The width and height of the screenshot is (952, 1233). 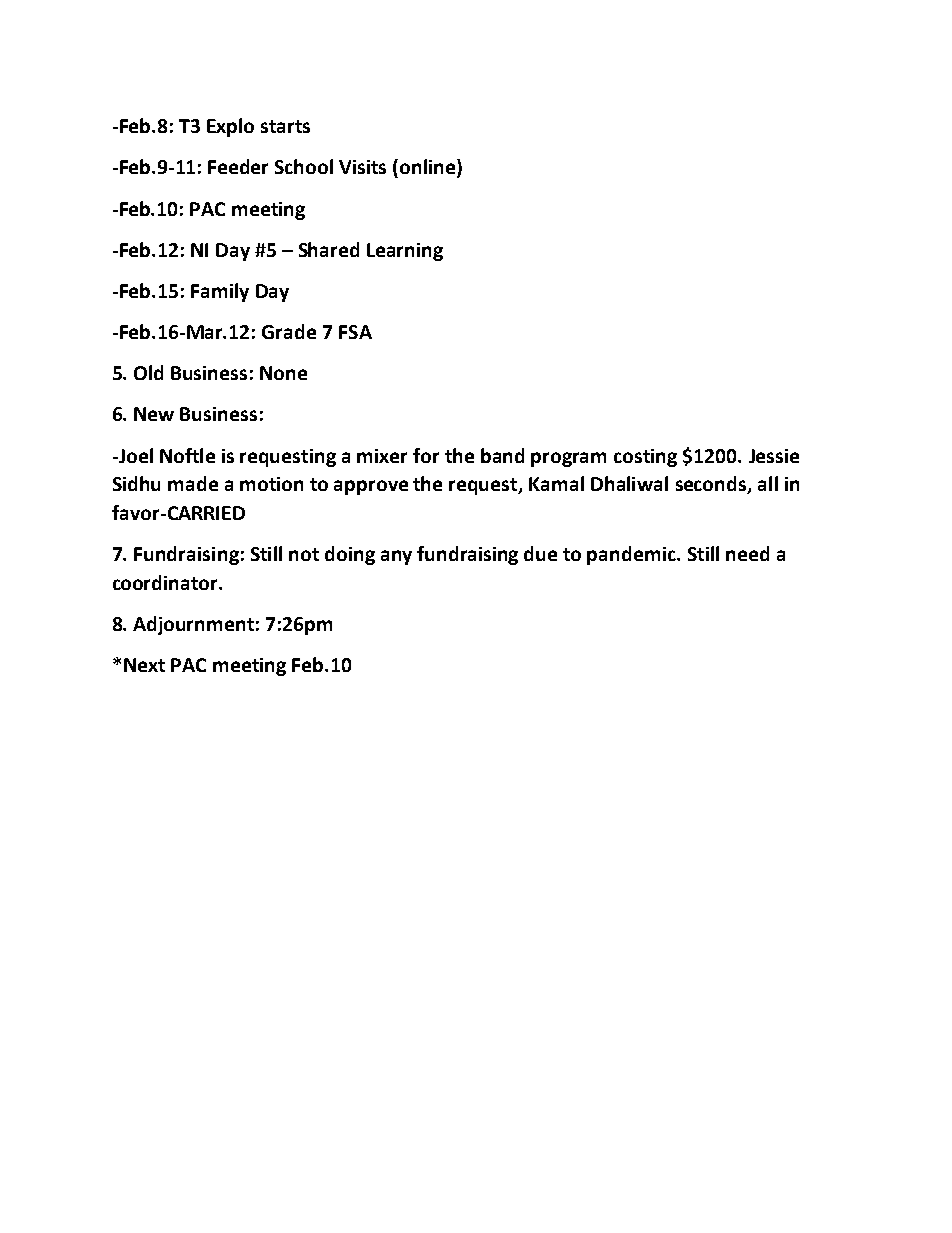 I want to click on FSA, so click(x=355, y=332).
